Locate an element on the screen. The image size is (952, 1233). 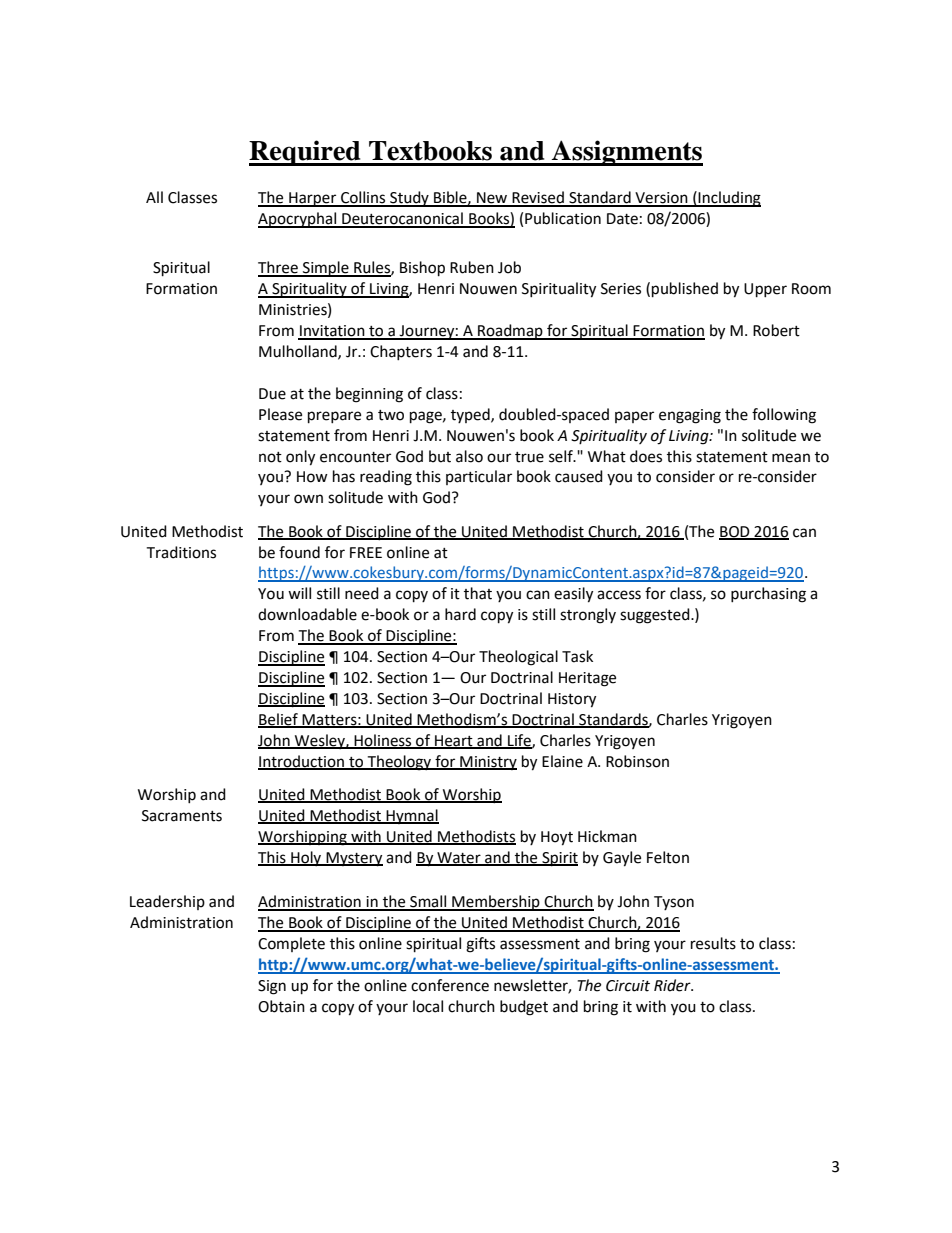
Introduction is located at coordinates (302, 762).
